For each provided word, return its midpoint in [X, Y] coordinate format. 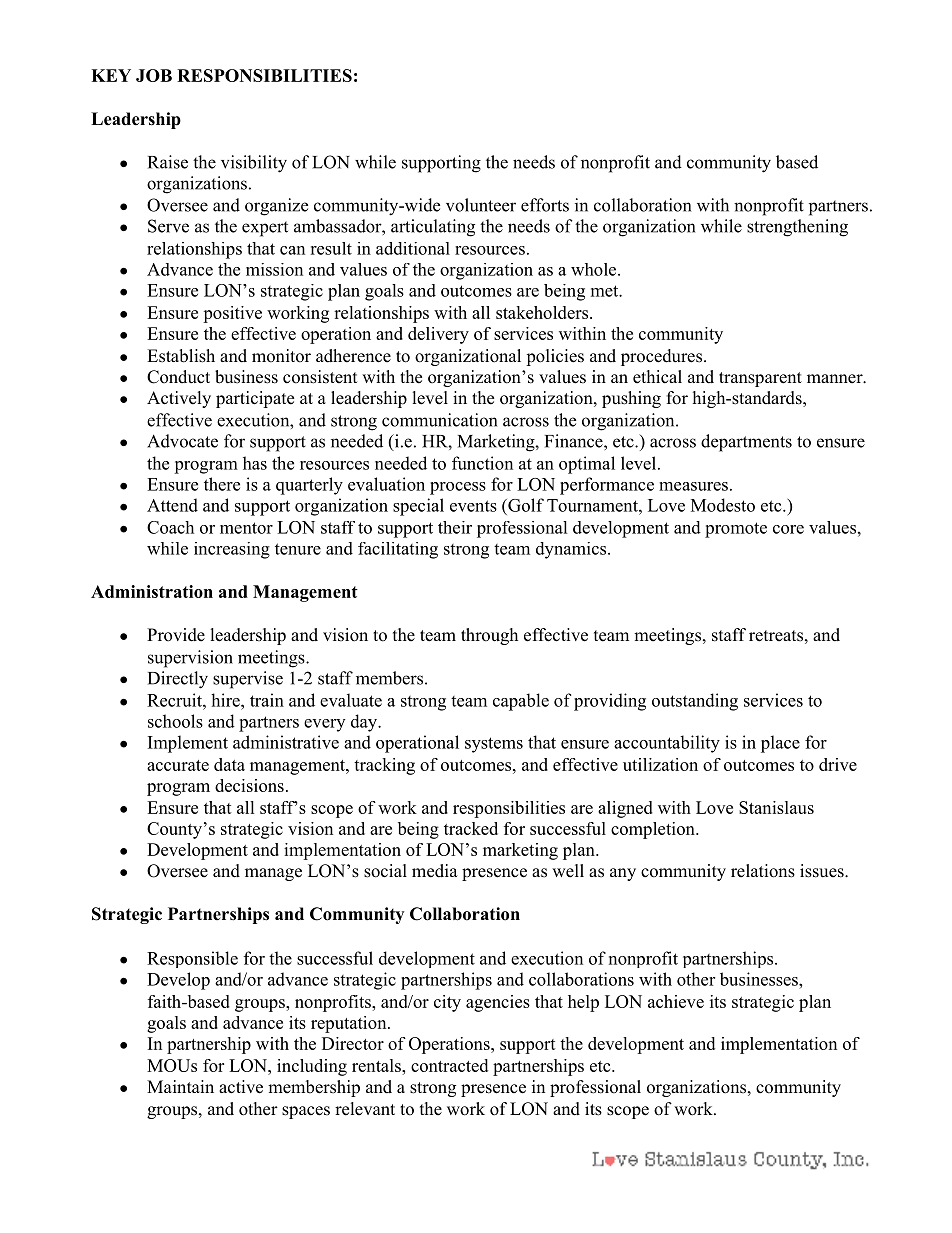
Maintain [180, 1086]
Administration [152, 591]
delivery [438, 335]
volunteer [481, 205]
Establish [181, 356]
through [489, 636]
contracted [449, 1065]
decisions [249, 785]
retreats [776, 636]
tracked [471, 828]
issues [822, 871]
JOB [154, 75]
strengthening [797, 228]
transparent [760, 379]
